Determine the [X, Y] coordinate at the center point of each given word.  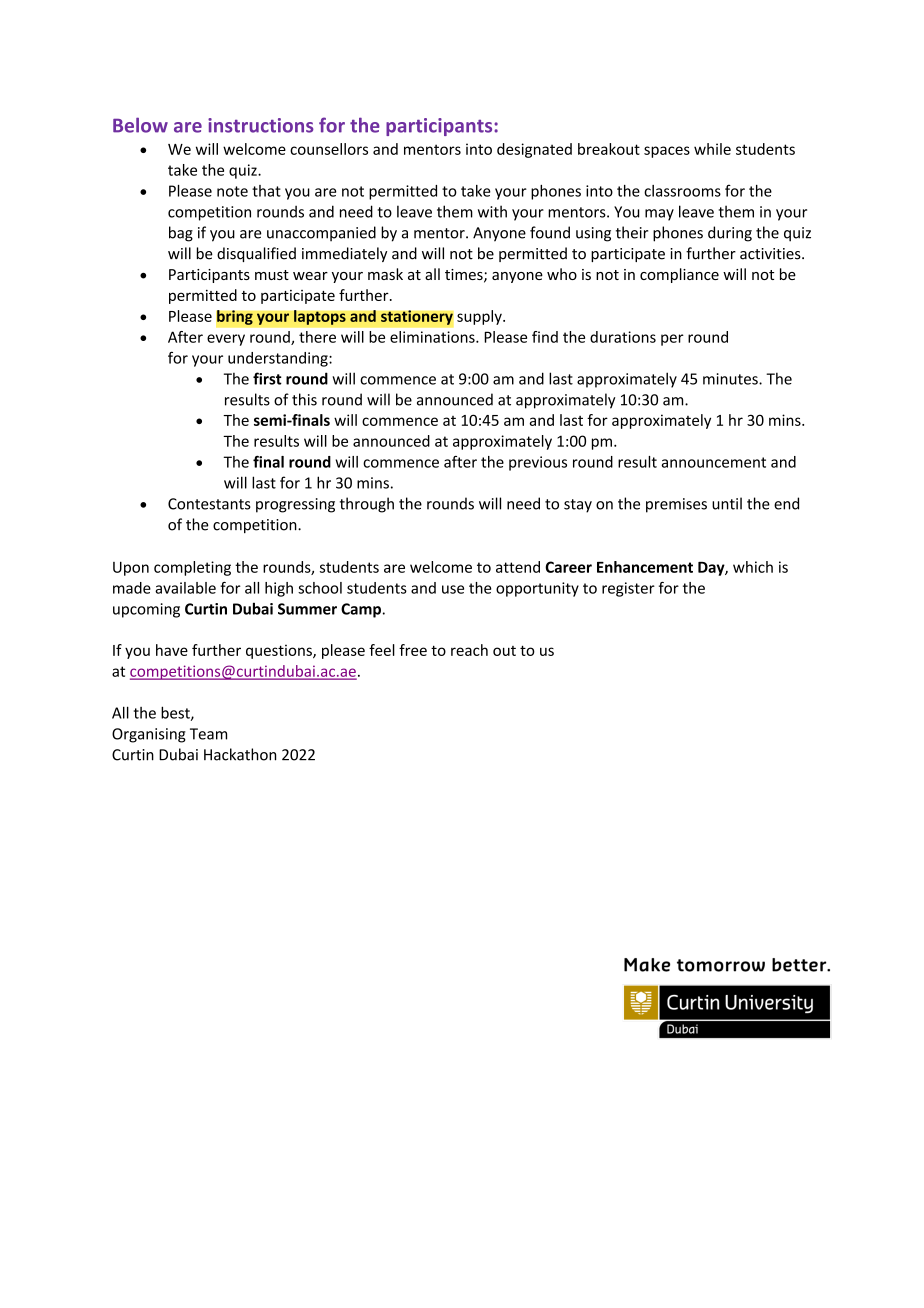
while [712, 149]
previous [538, 463]
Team [208, 734]
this [304, 399]
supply [480, 317]
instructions [261, 125]
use [453, 589]
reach [469, 650]
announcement [714, 462]
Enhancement [645, 567]
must [272, 275]
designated [534, 150]
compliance [679, 275]
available [185, 588]
